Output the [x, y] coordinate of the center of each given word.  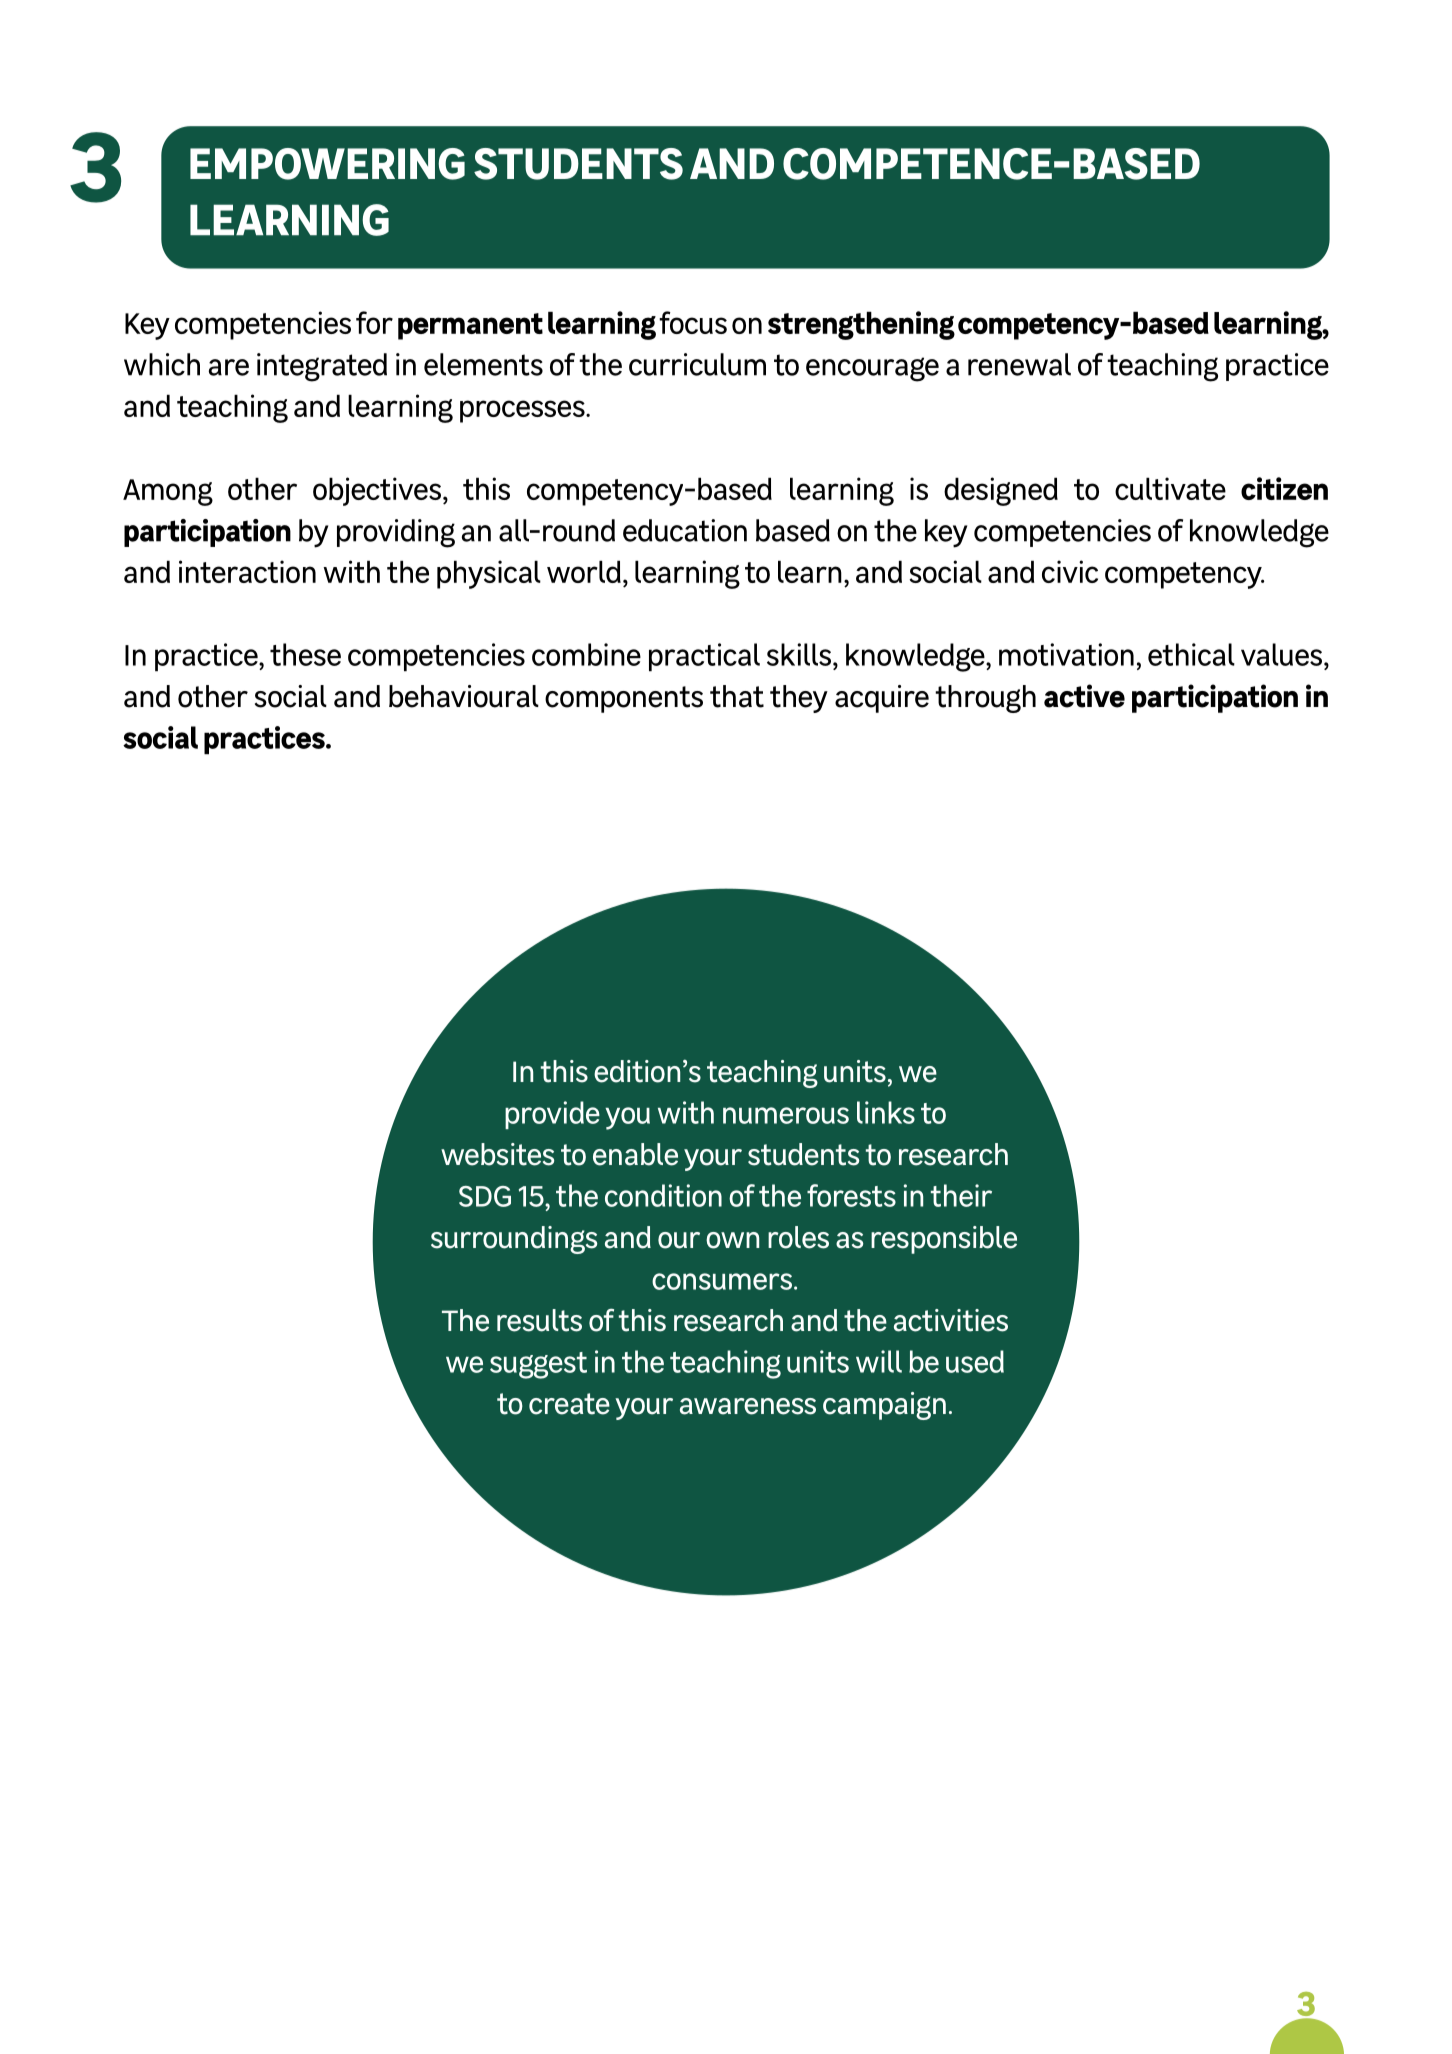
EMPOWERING [327, 164]
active [1084, 696]
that [737, 696]
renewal [1019, 364]
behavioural [464, 696]
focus [693, 322]
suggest [538, 1365]
